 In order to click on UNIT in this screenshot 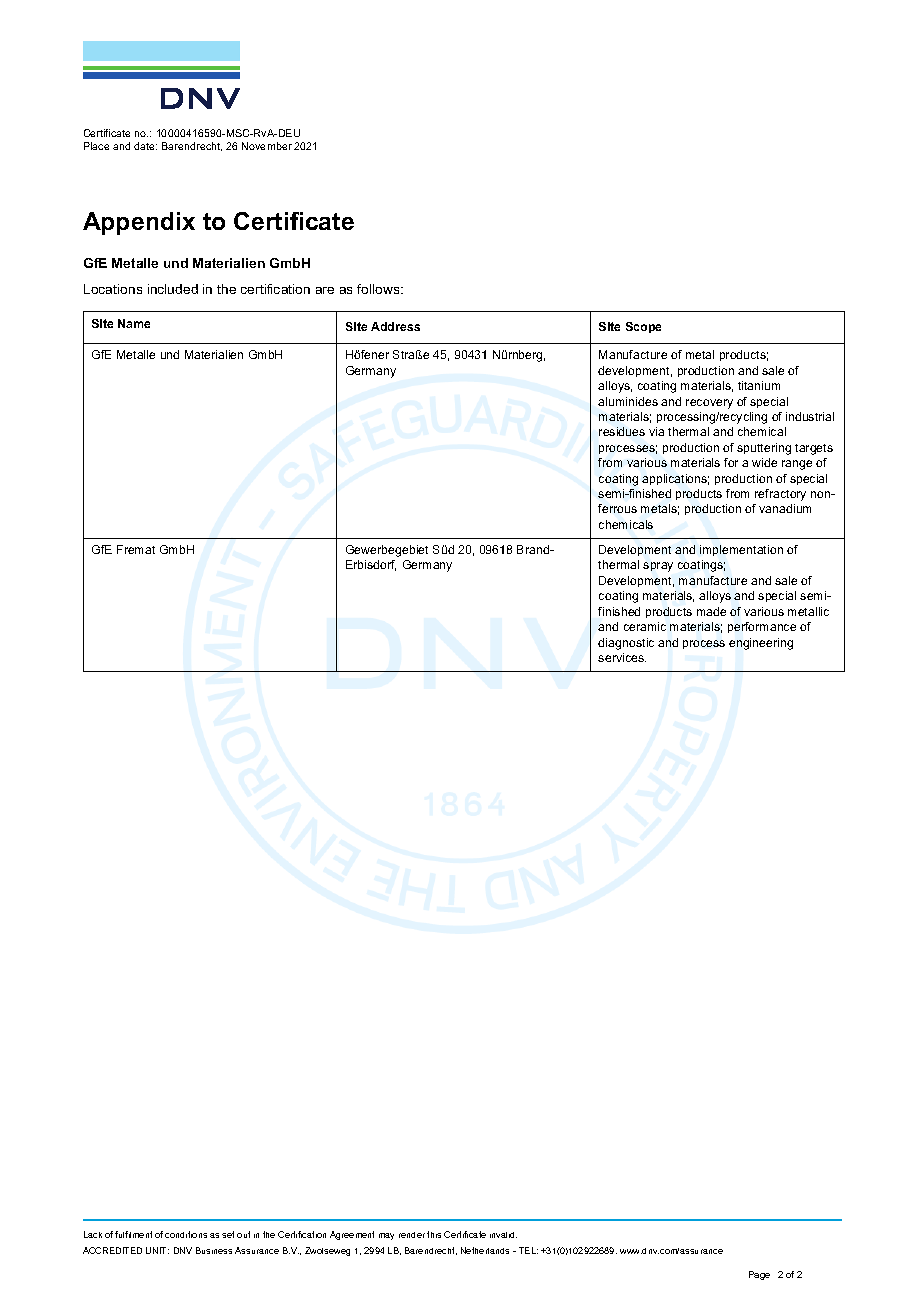, I will do `click(157, 1250)`.
